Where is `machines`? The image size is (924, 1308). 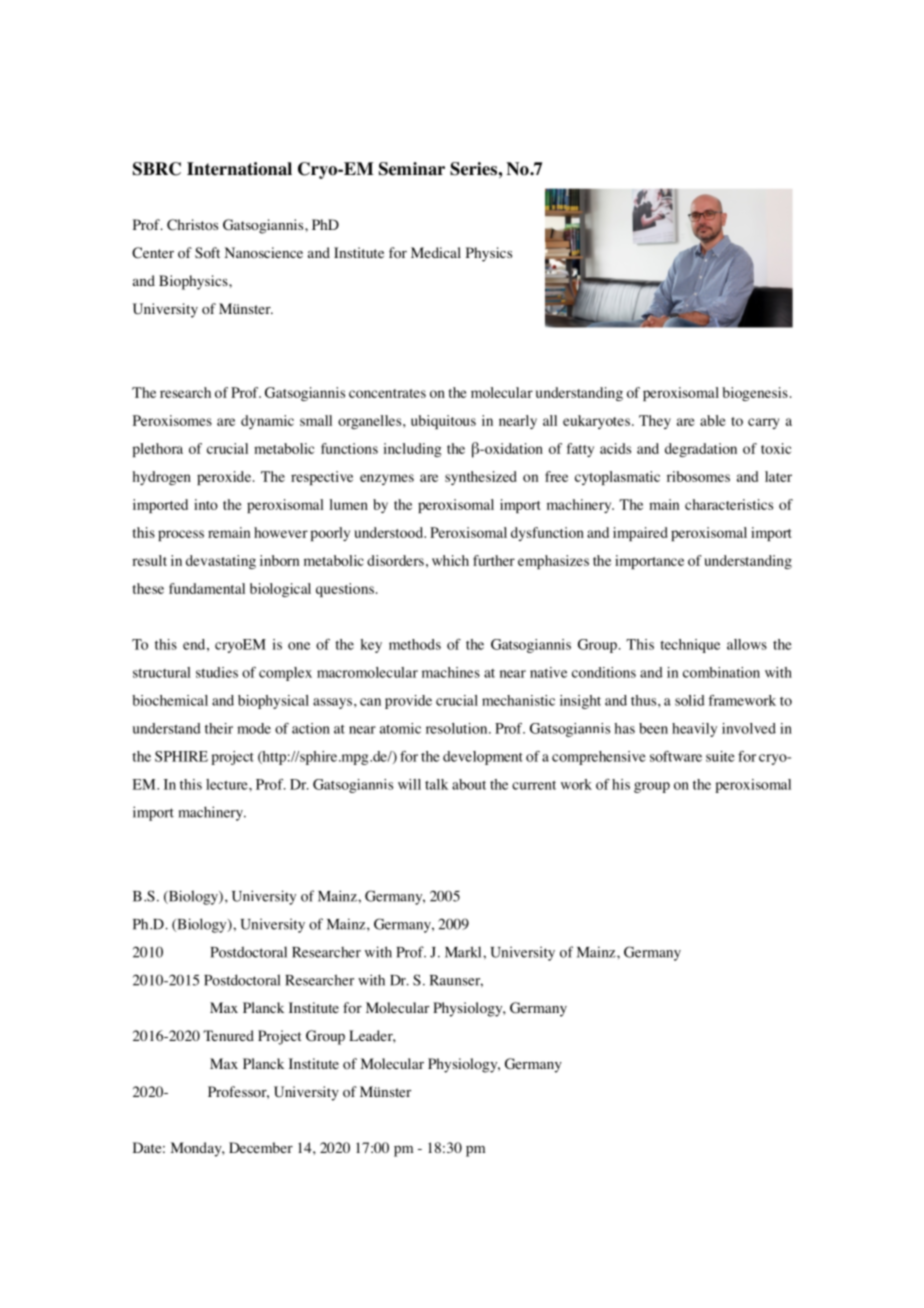
machines is located at coordinates (451, 672).
